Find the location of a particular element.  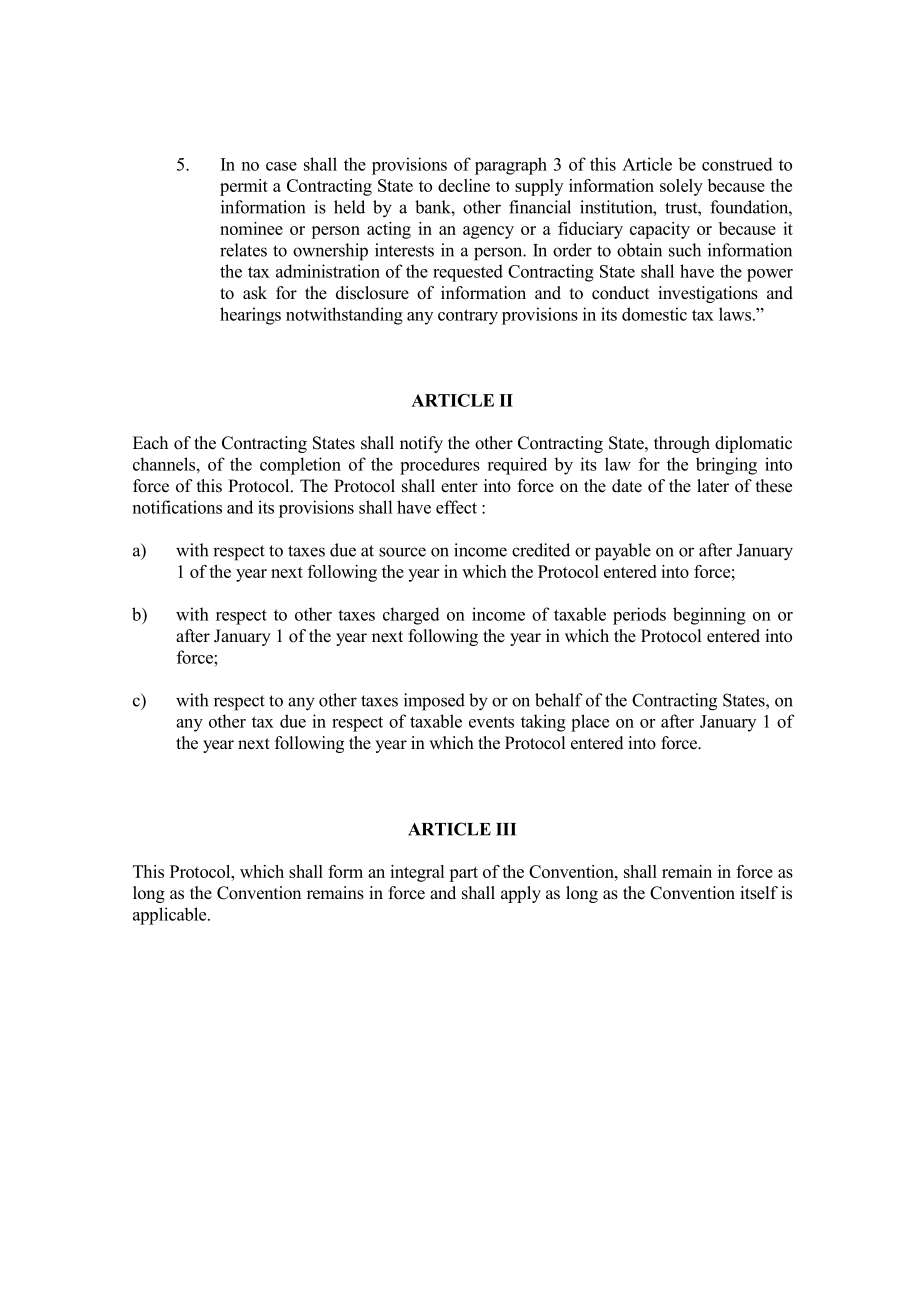

beginning is located at coordinates (709, 616).
